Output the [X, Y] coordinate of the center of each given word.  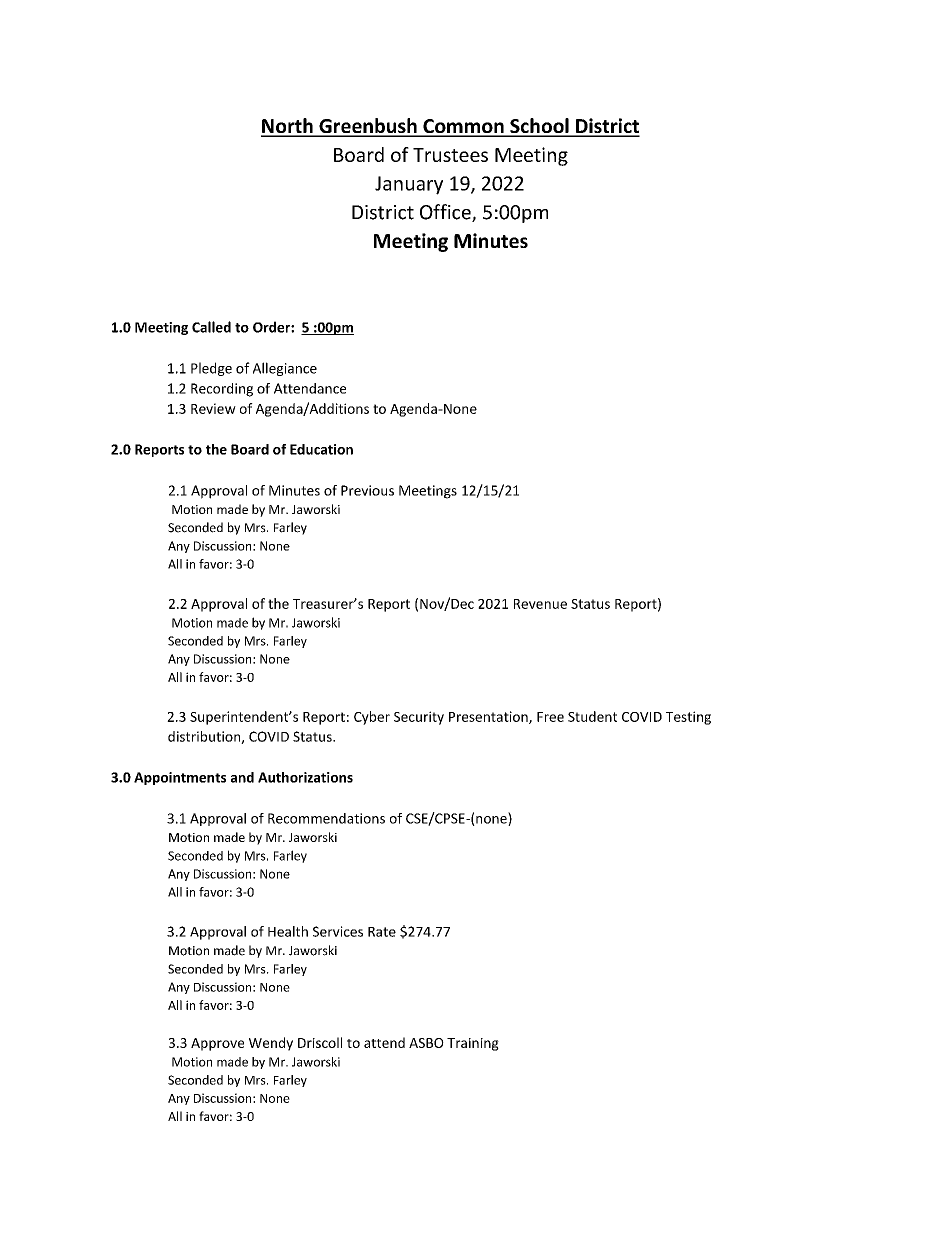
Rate [382, 932]
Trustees [450, 155]
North [288, 127]
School [539, 127]
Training [473, 1044]
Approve [217, 1044]
